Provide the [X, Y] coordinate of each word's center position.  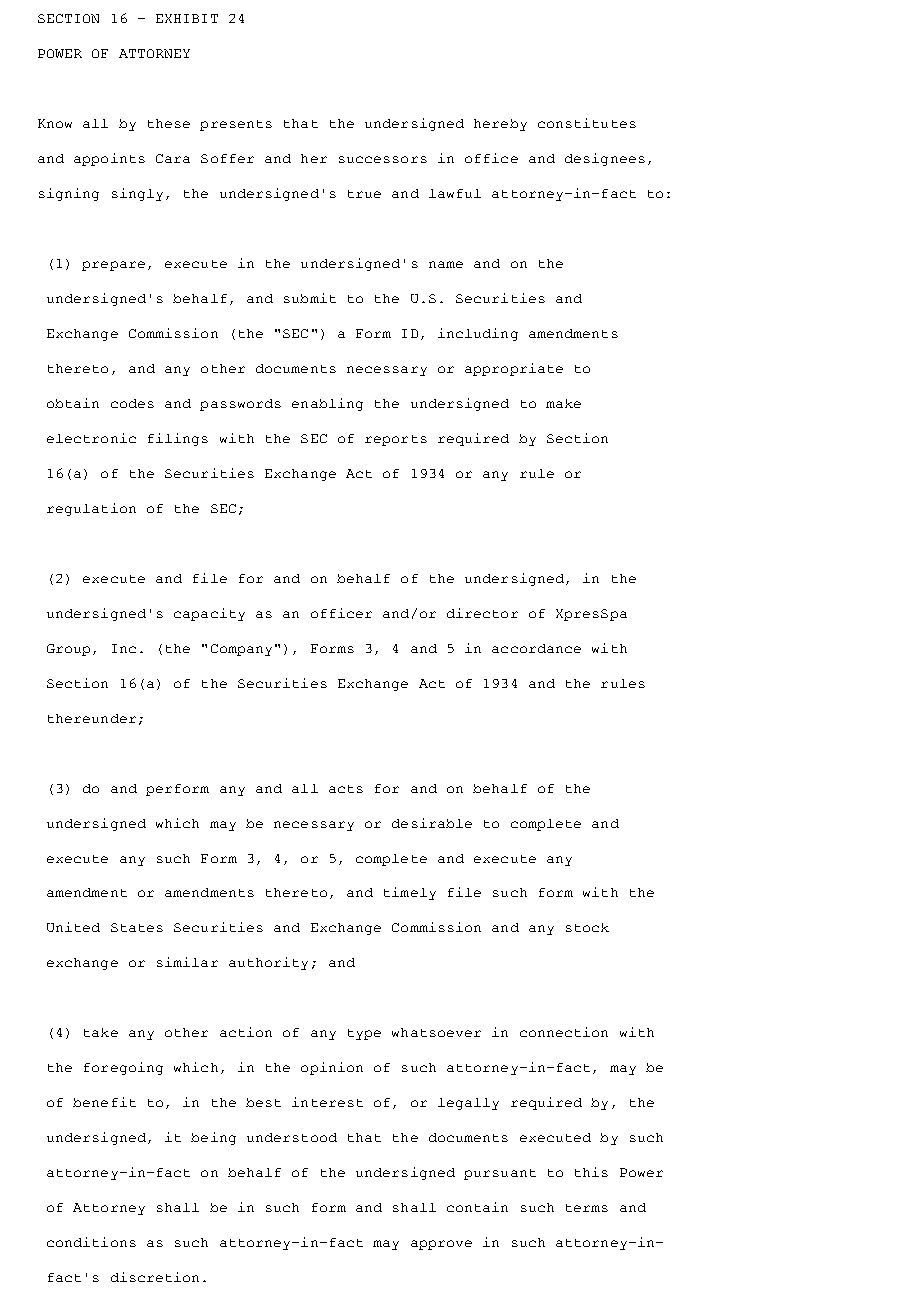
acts [346, 789]
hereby [500, 125]
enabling [327, 404]
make [563, 403]
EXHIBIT [187, 18]
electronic [91, 438]
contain [477, 1207]
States [137, 927]
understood [292, 1137]
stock [587, 927]
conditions [91, 1242]
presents [236, 125]
